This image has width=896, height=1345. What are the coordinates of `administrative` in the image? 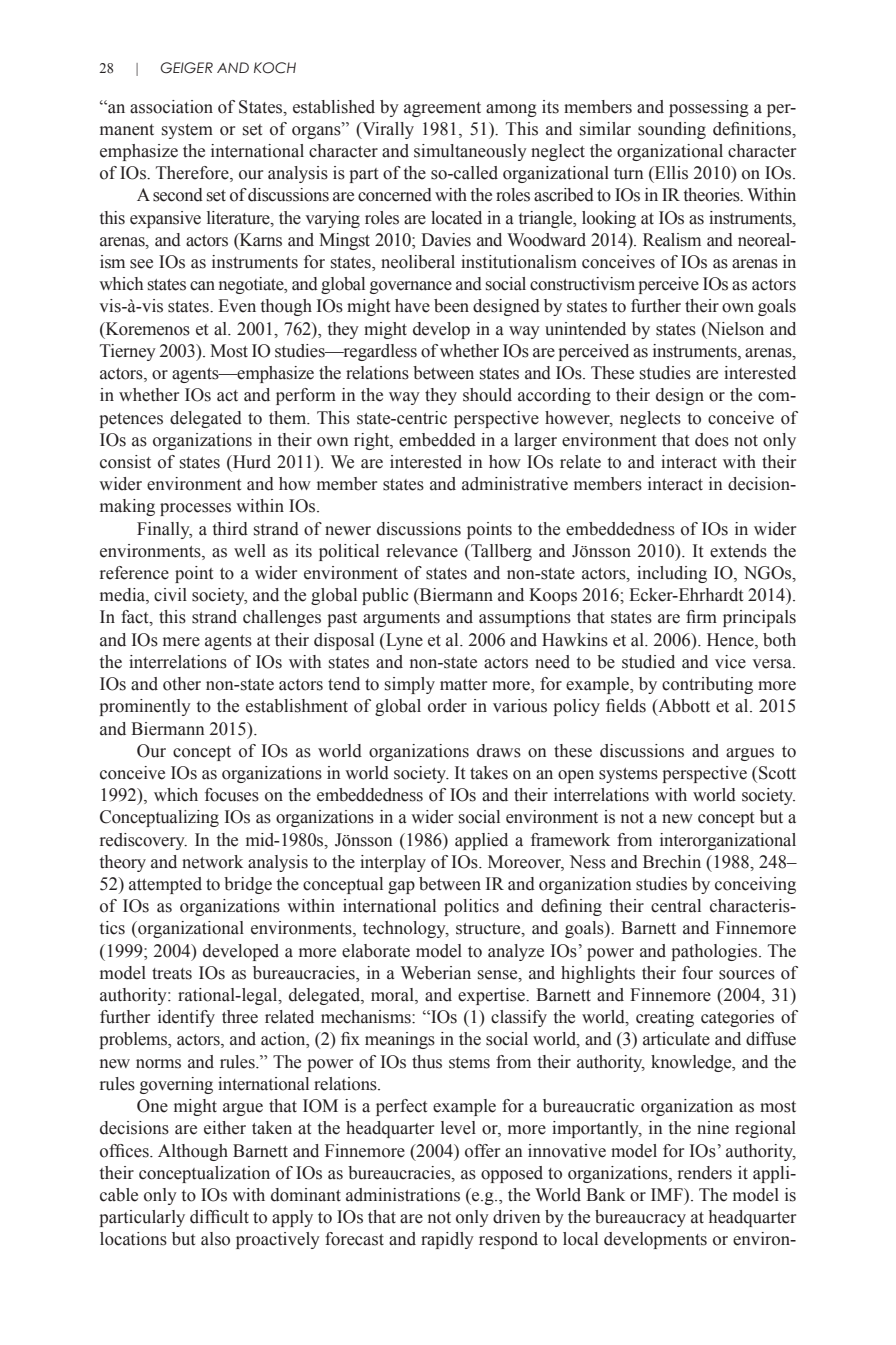 It's located at (515, 484).
